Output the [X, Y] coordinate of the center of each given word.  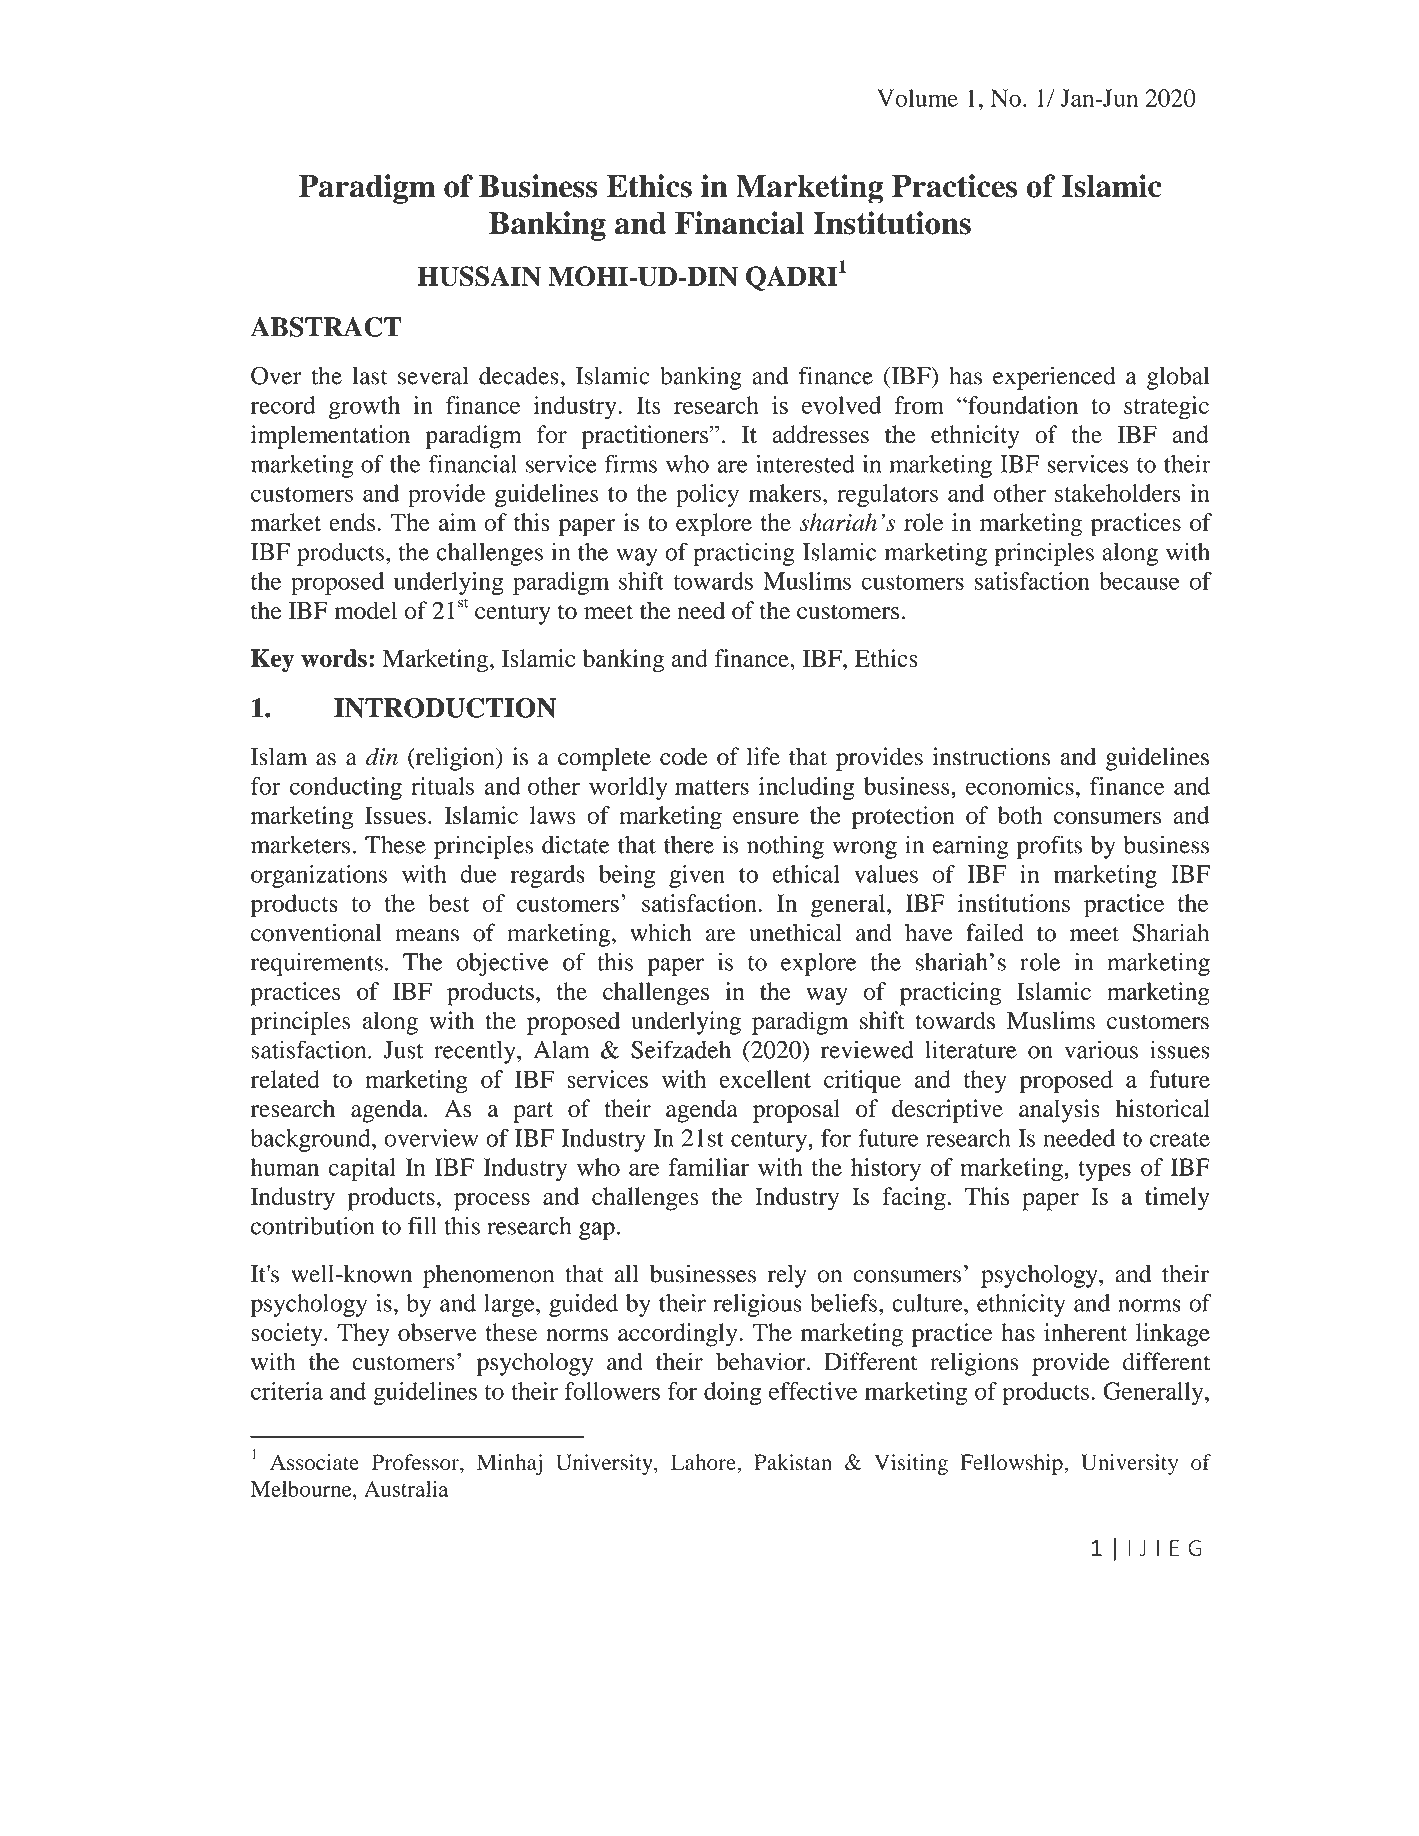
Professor [416, 1462]
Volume [917, 98]
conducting [346, 788]
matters [712, 787]
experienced [1054, 378]
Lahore [704, 1462]
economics [1020, 786]
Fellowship [1012, 1464]
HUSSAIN [479, 276]
